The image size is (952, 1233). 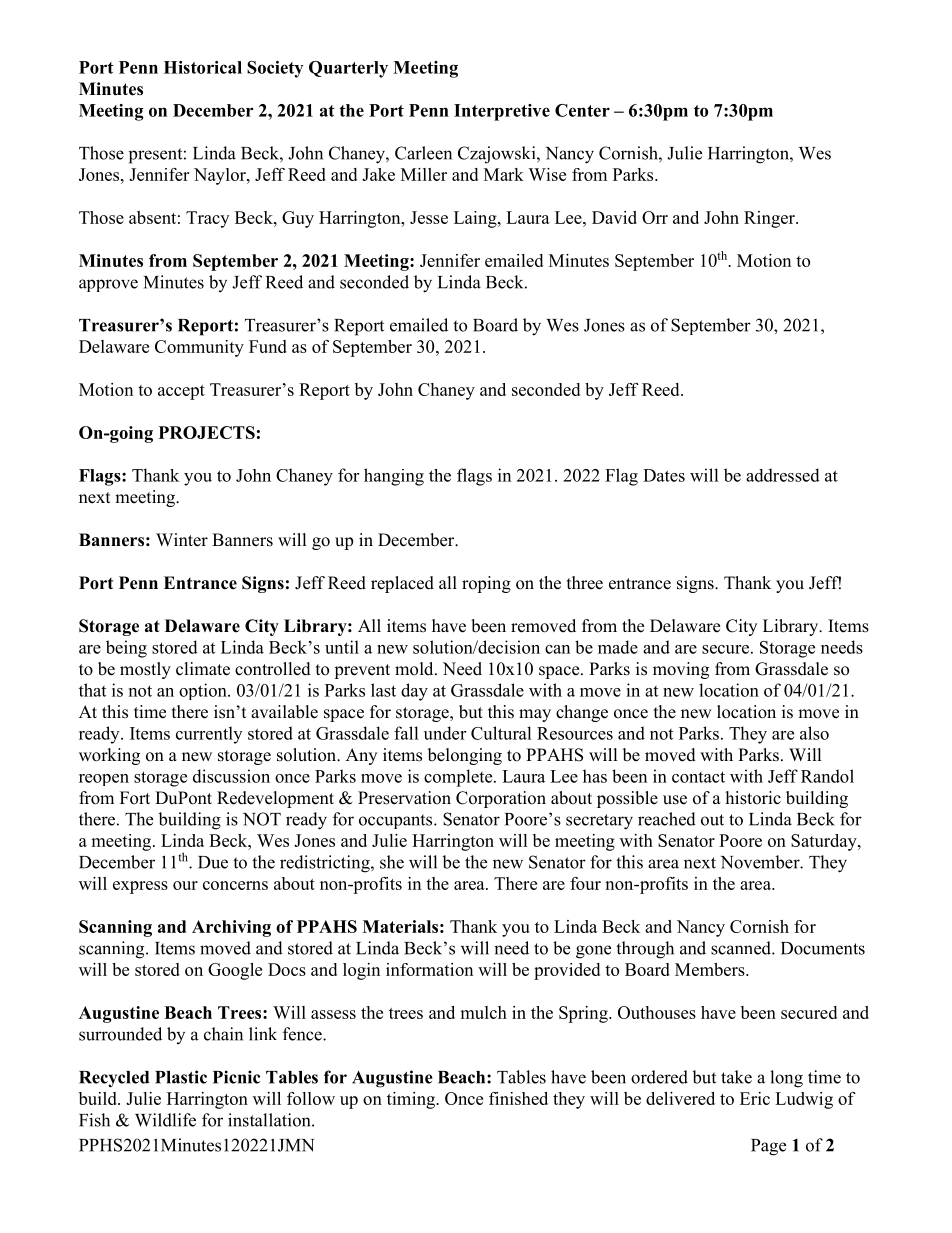 I want to click on Center, so click(x=582, y=110).
